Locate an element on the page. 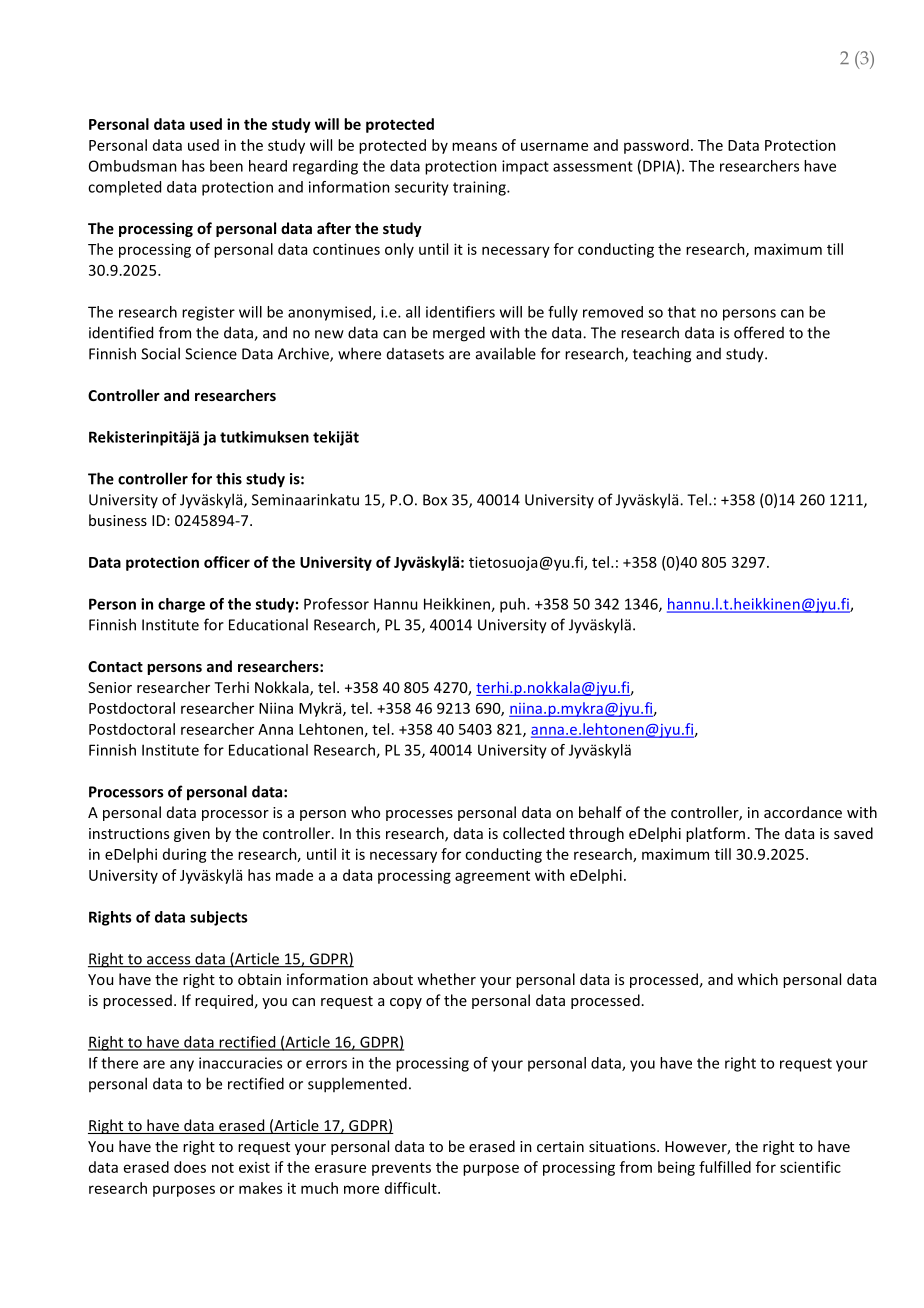  training is located at coordinates (480, 188).
